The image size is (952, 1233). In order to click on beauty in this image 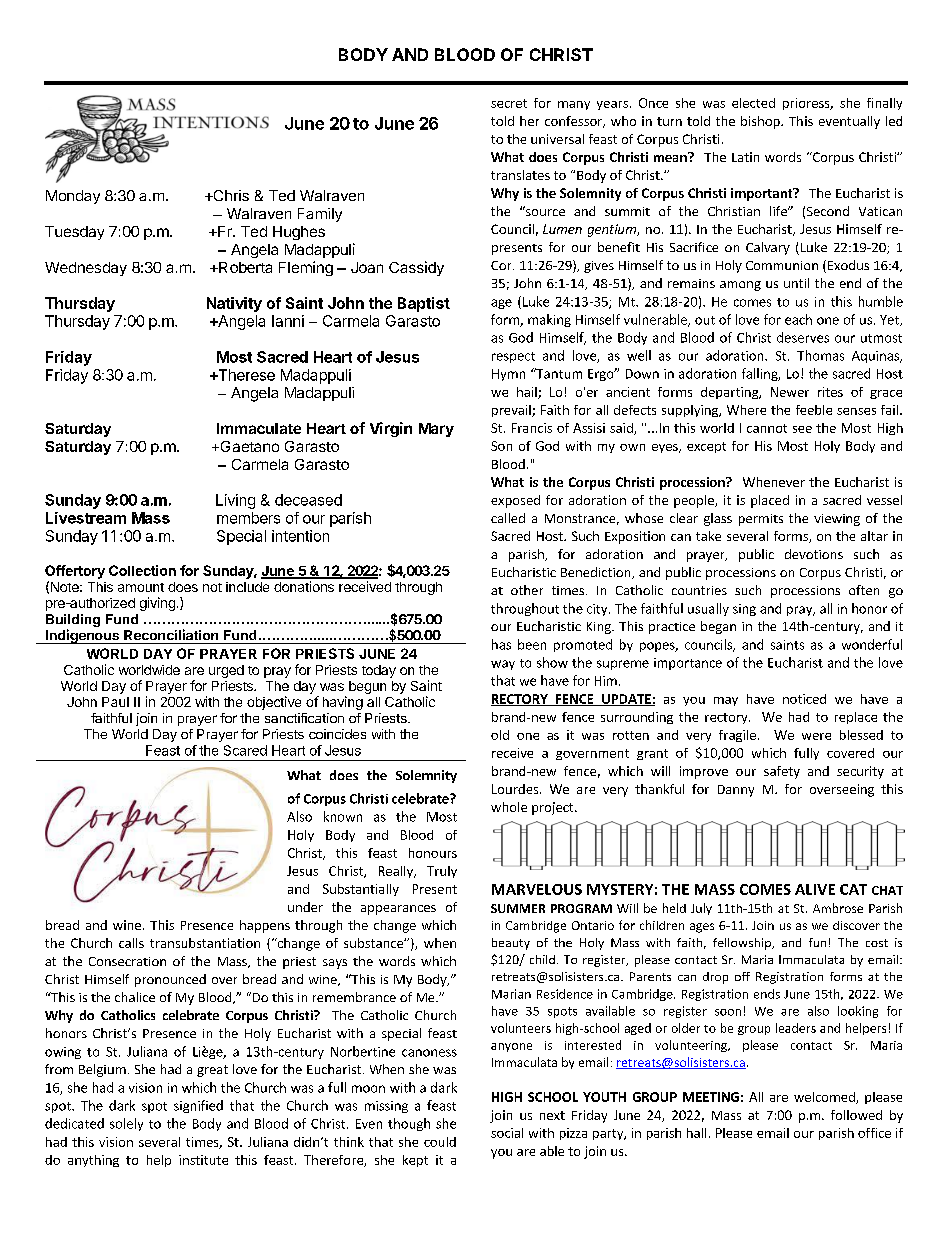, I will do `click(511, 944)`.
